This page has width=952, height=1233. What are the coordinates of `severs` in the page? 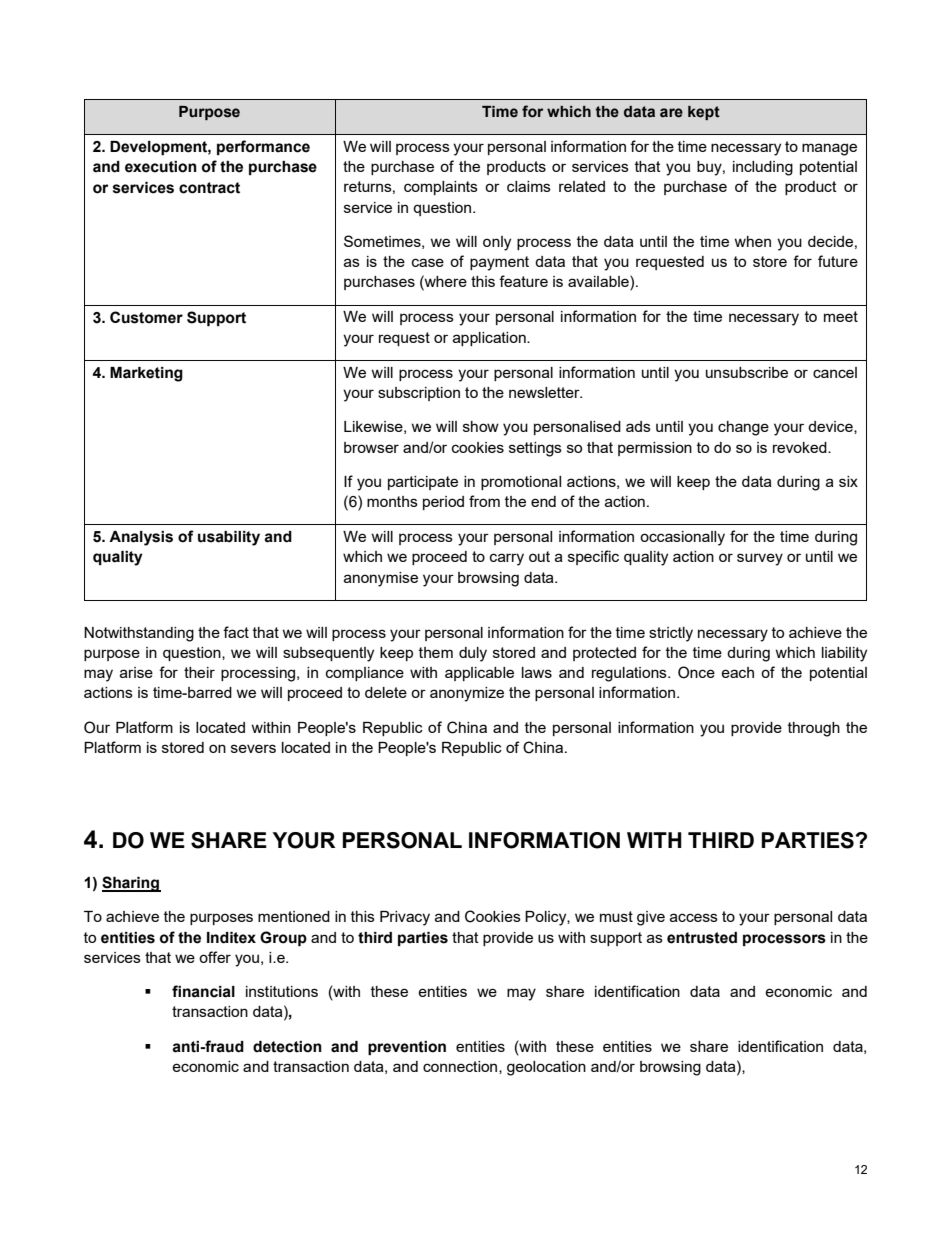 It's located at (253, 748).
